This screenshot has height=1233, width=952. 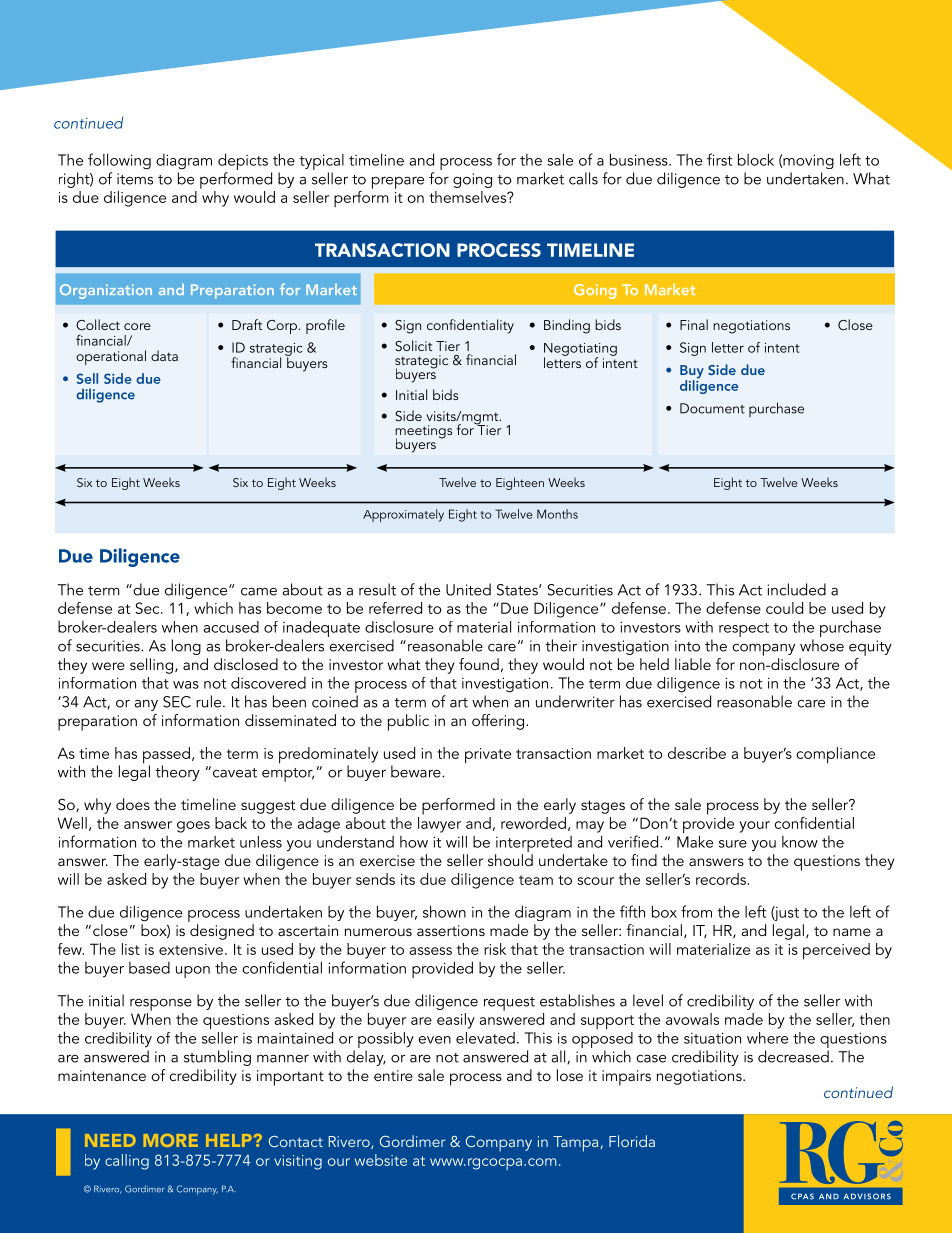 What do you see at coordinates (712, 408) in the screenshot?
I see `Document` at bounding box center [712, 408].
